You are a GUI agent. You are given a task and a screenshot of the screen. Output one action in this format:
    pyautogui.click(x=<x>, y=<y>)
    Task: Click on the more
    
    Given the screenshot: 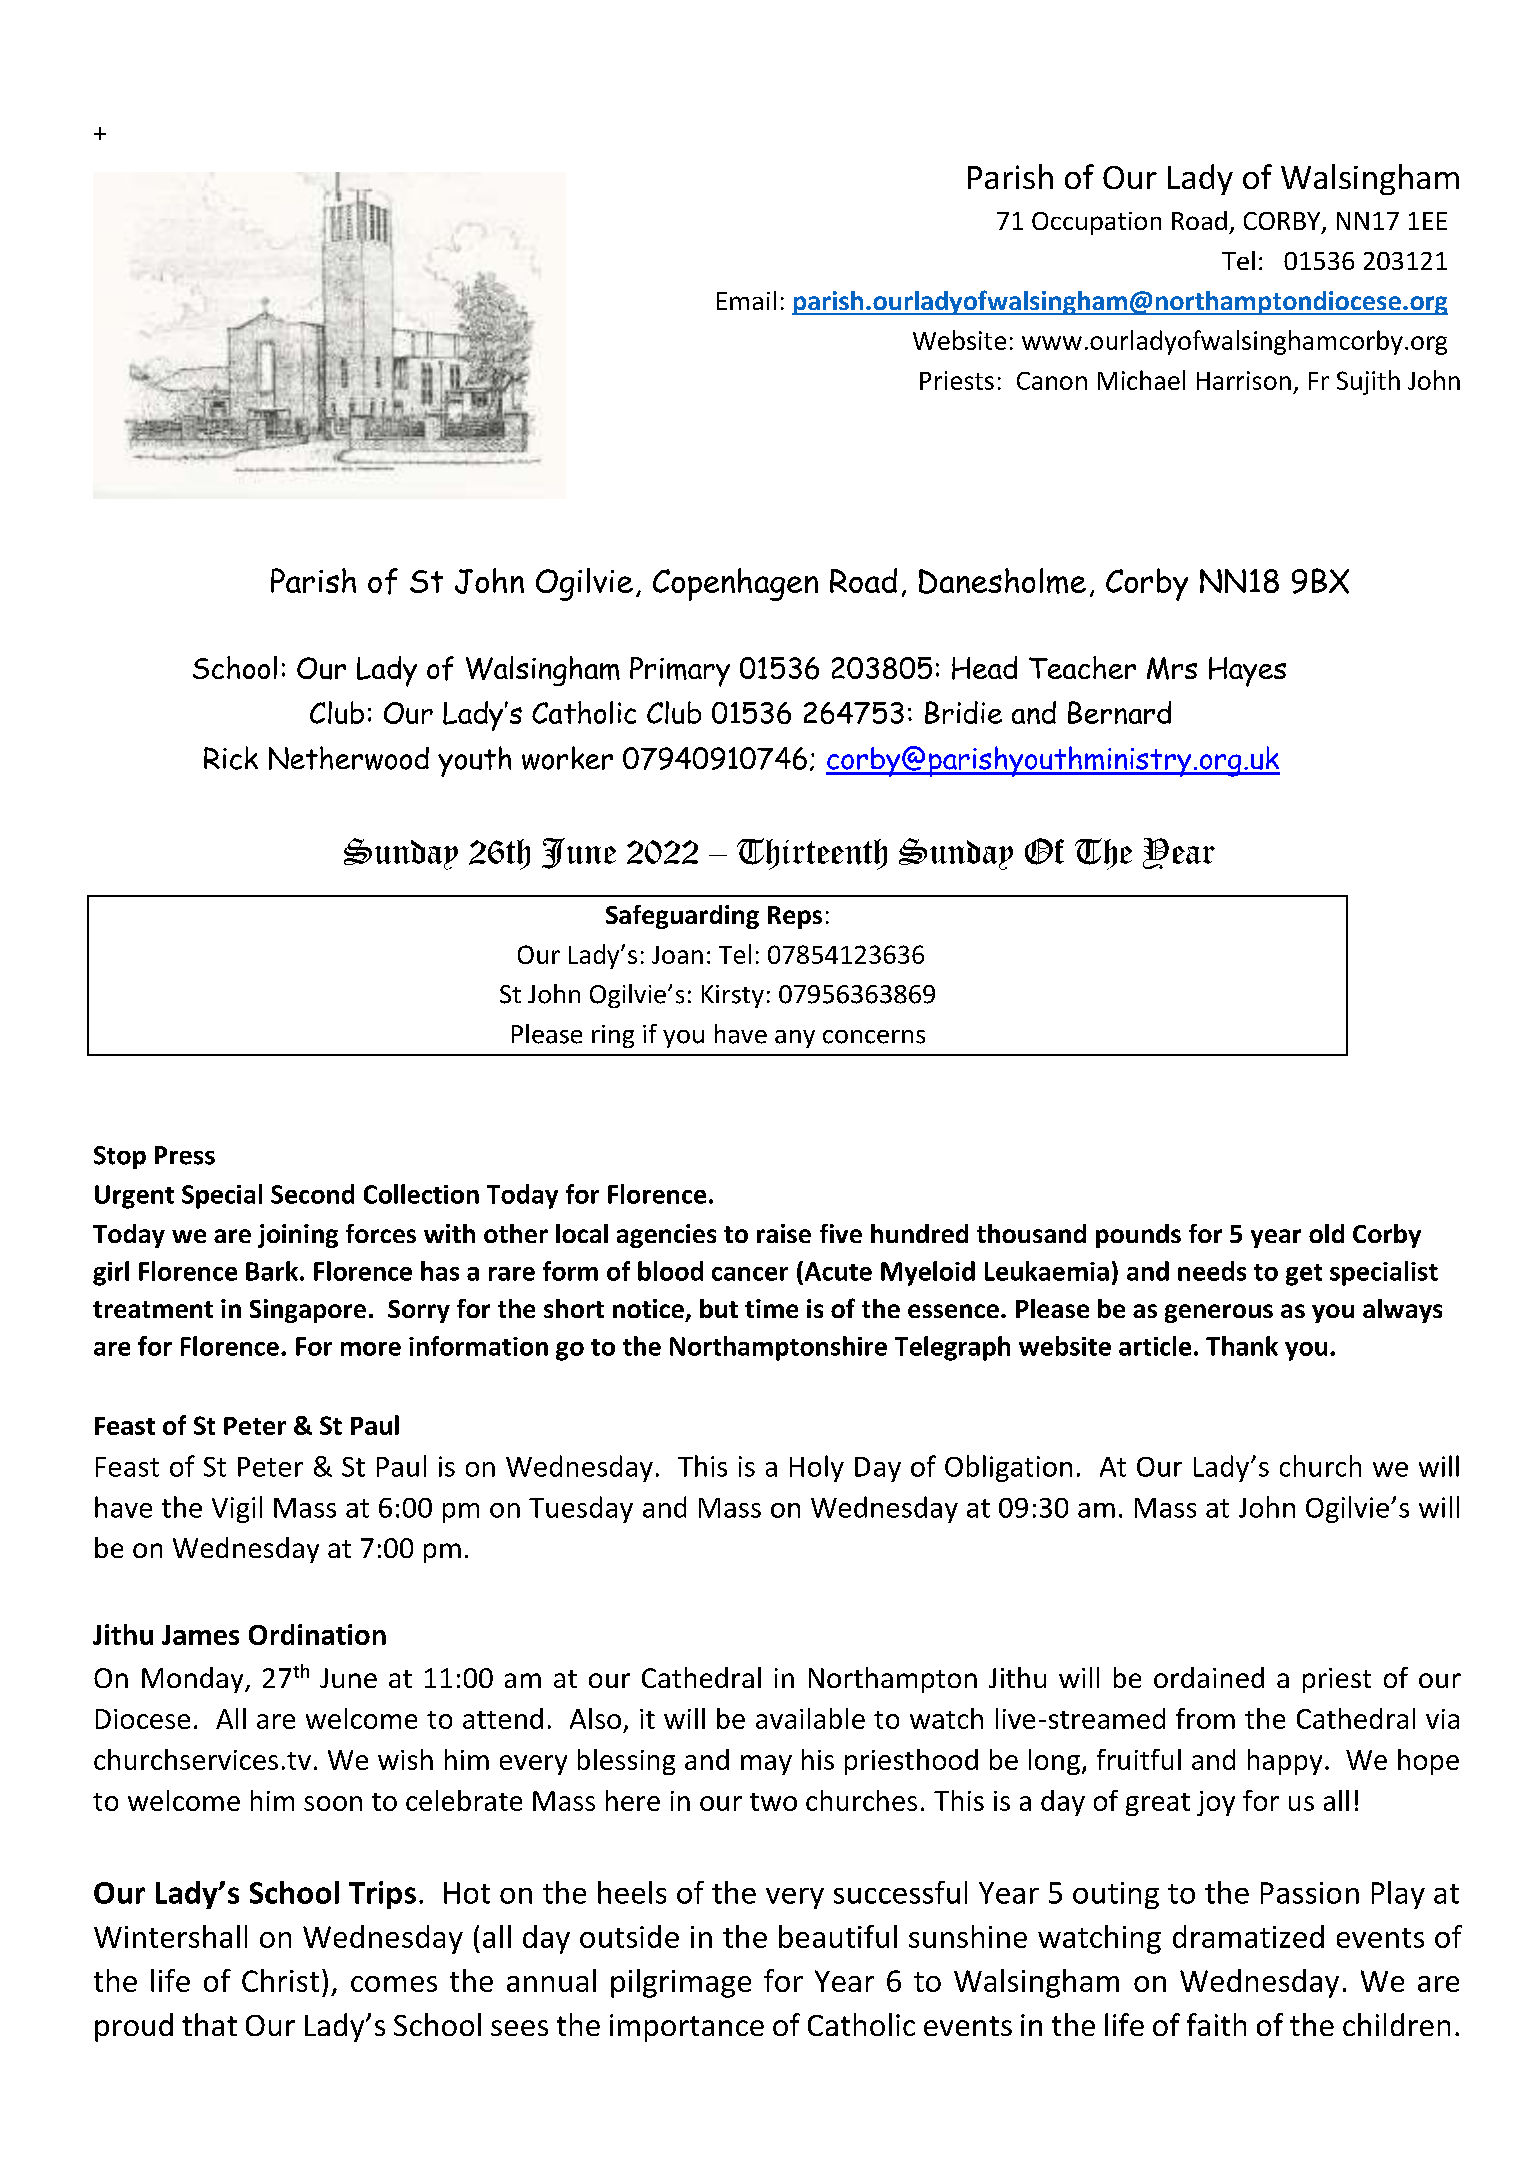 What is the action you would take?
    pyautogui.click(x=371, y=1349)
